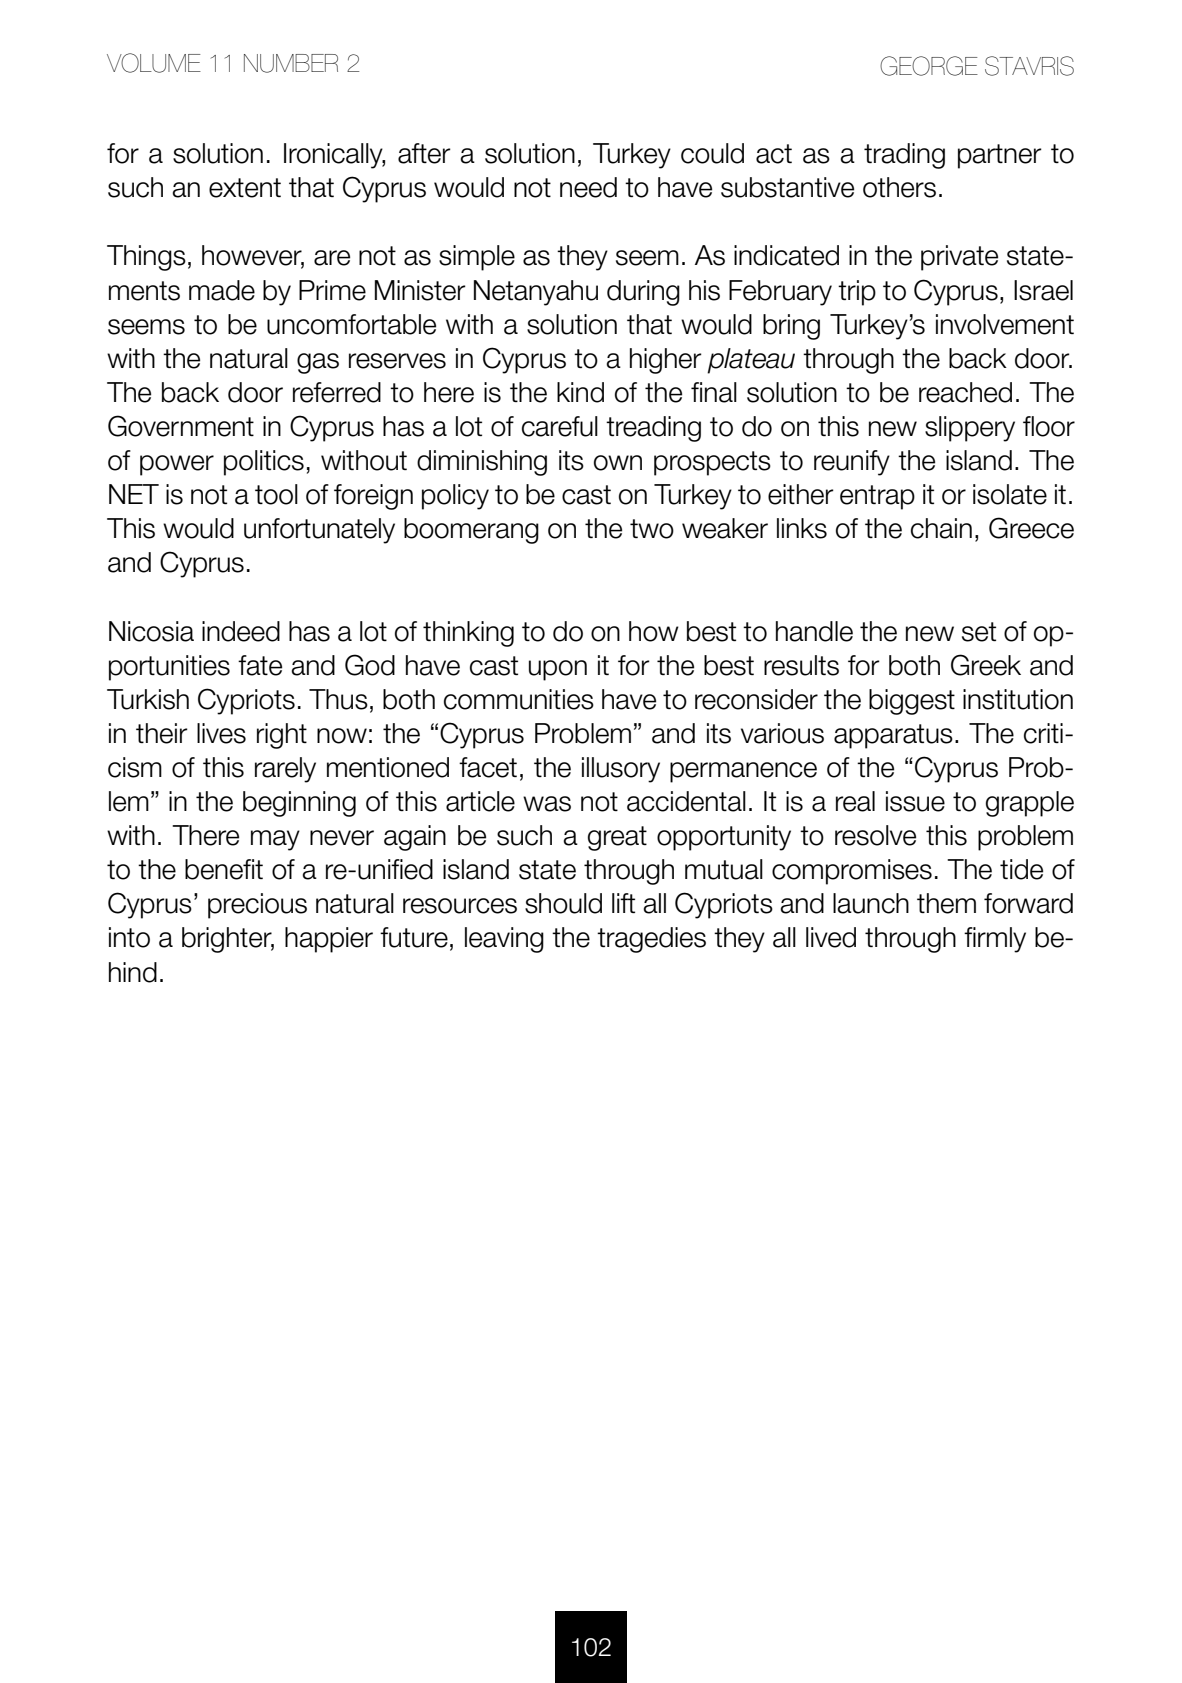  Describe the element at coordinates (959, 258) in the screenshot. I see `private` at that location.
